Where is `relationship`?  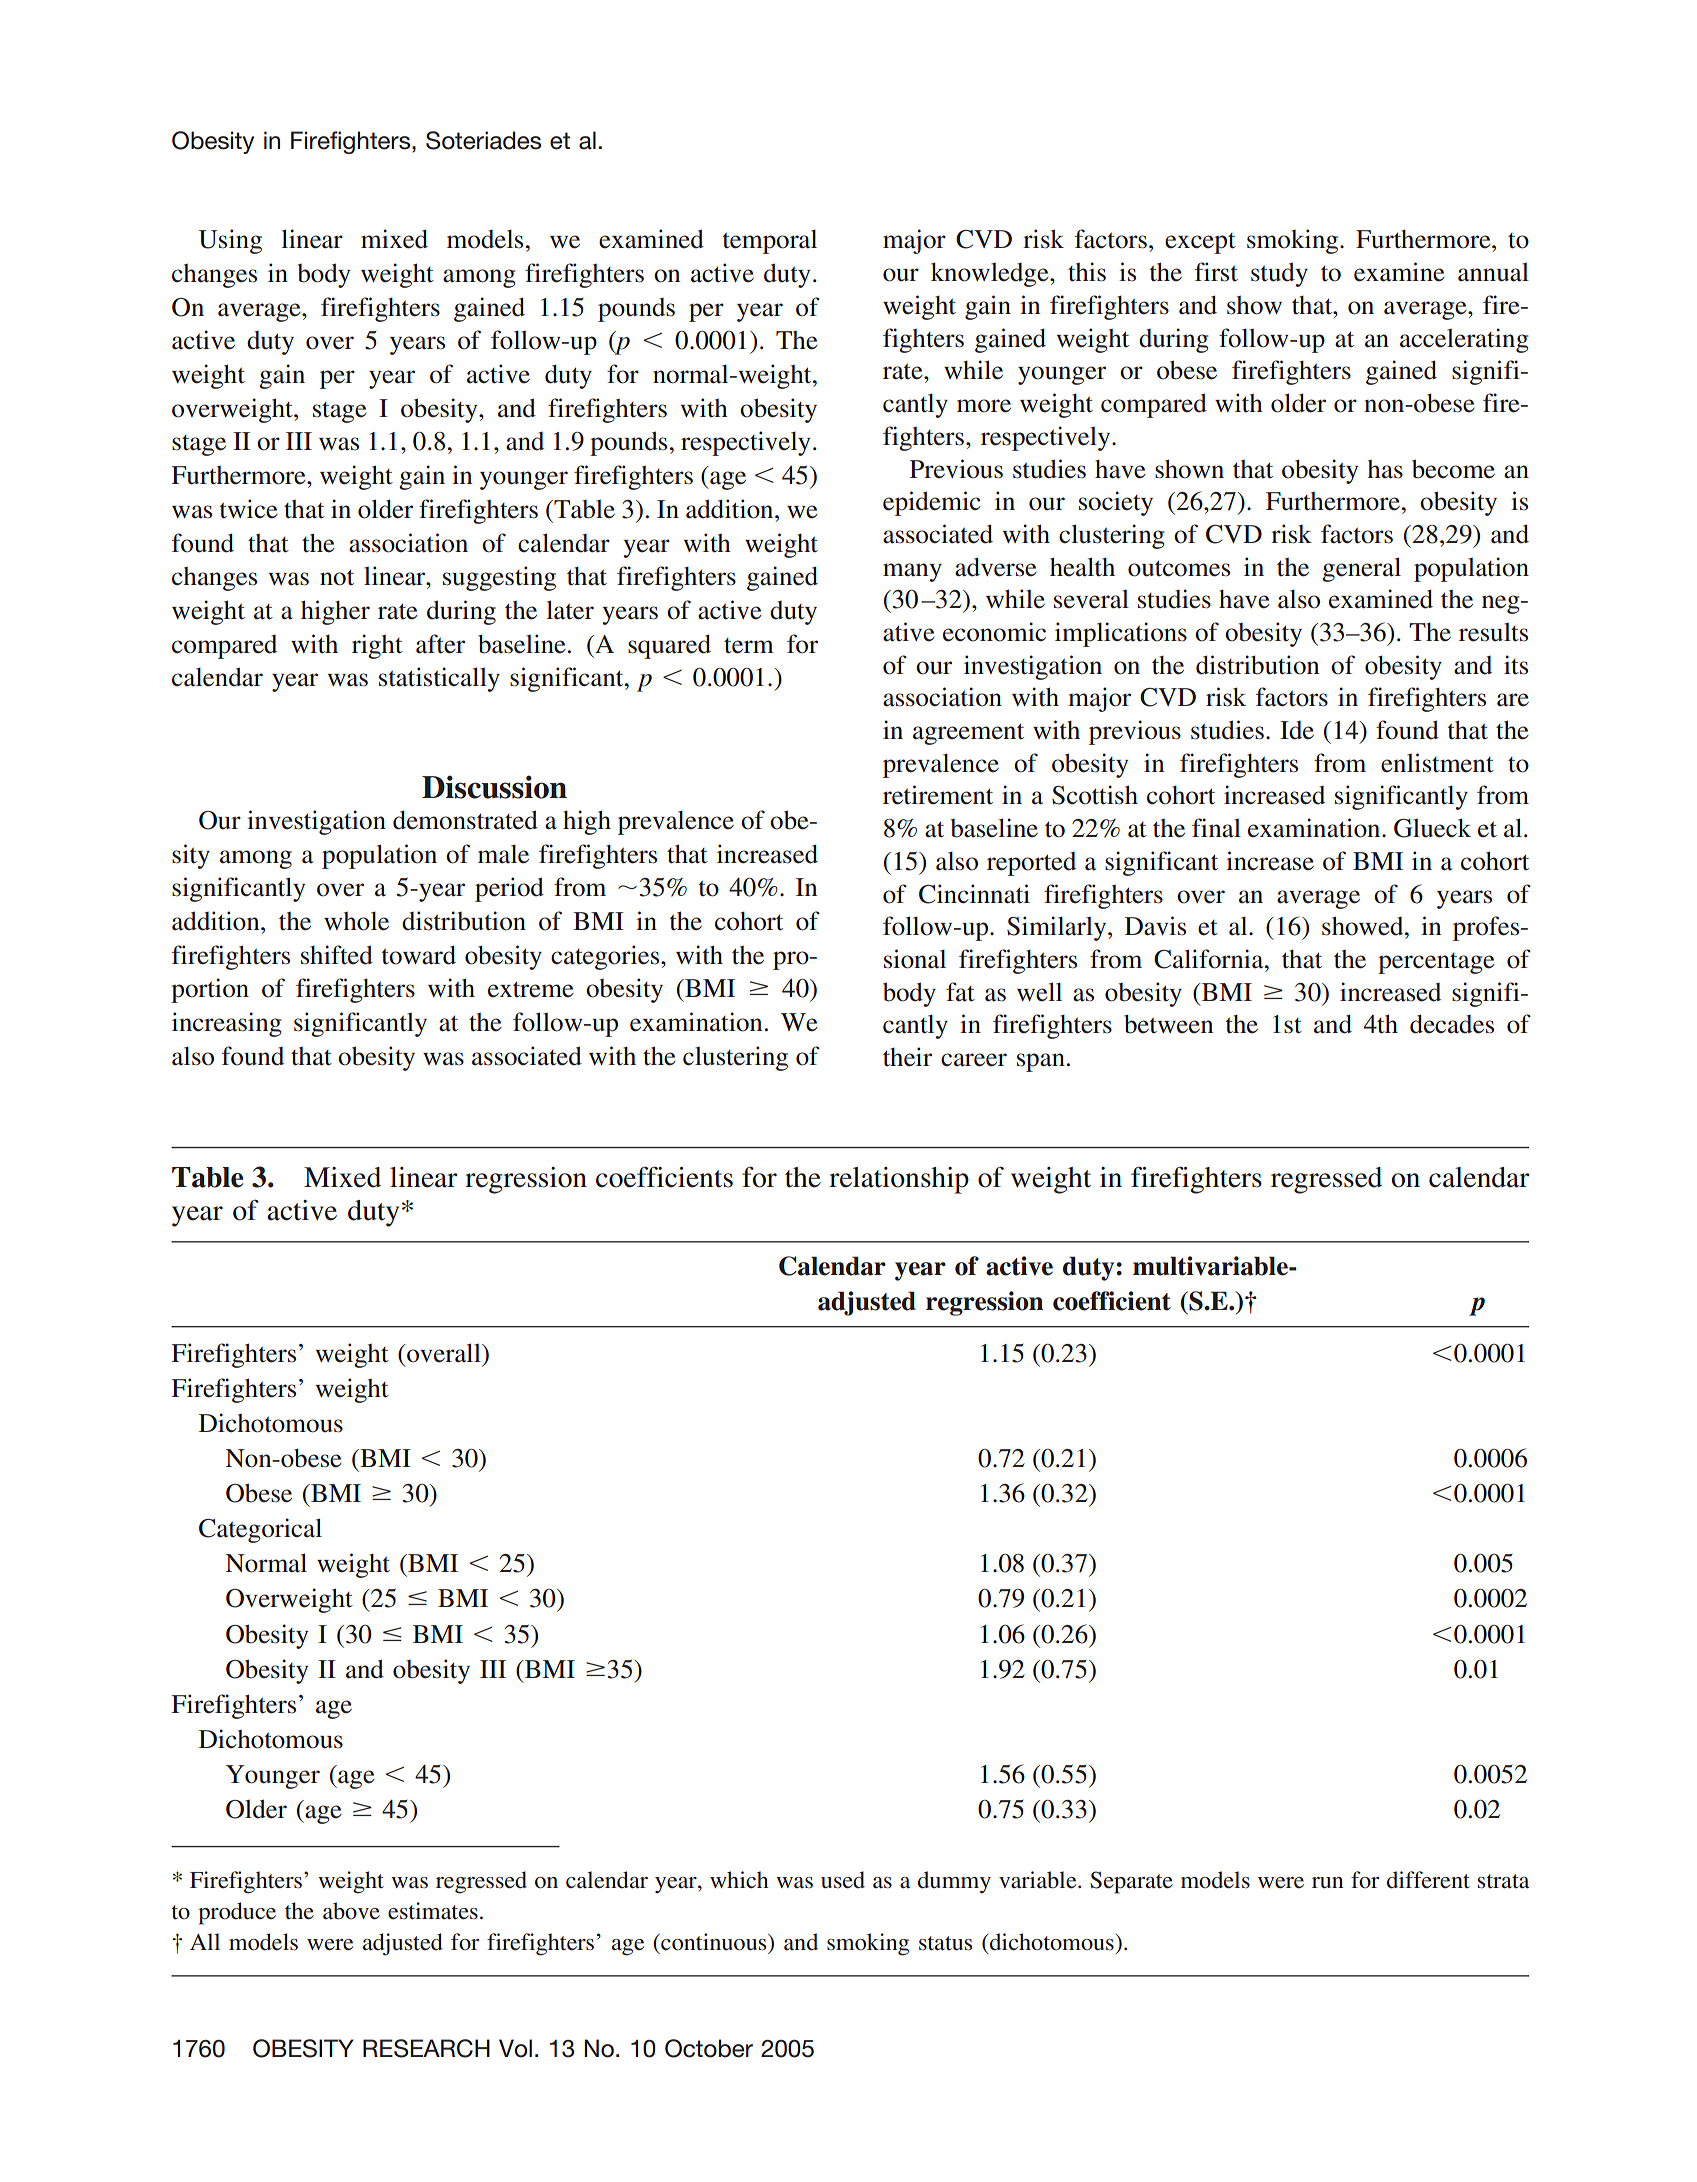 relationship is located at coordinates (899, 1180).
